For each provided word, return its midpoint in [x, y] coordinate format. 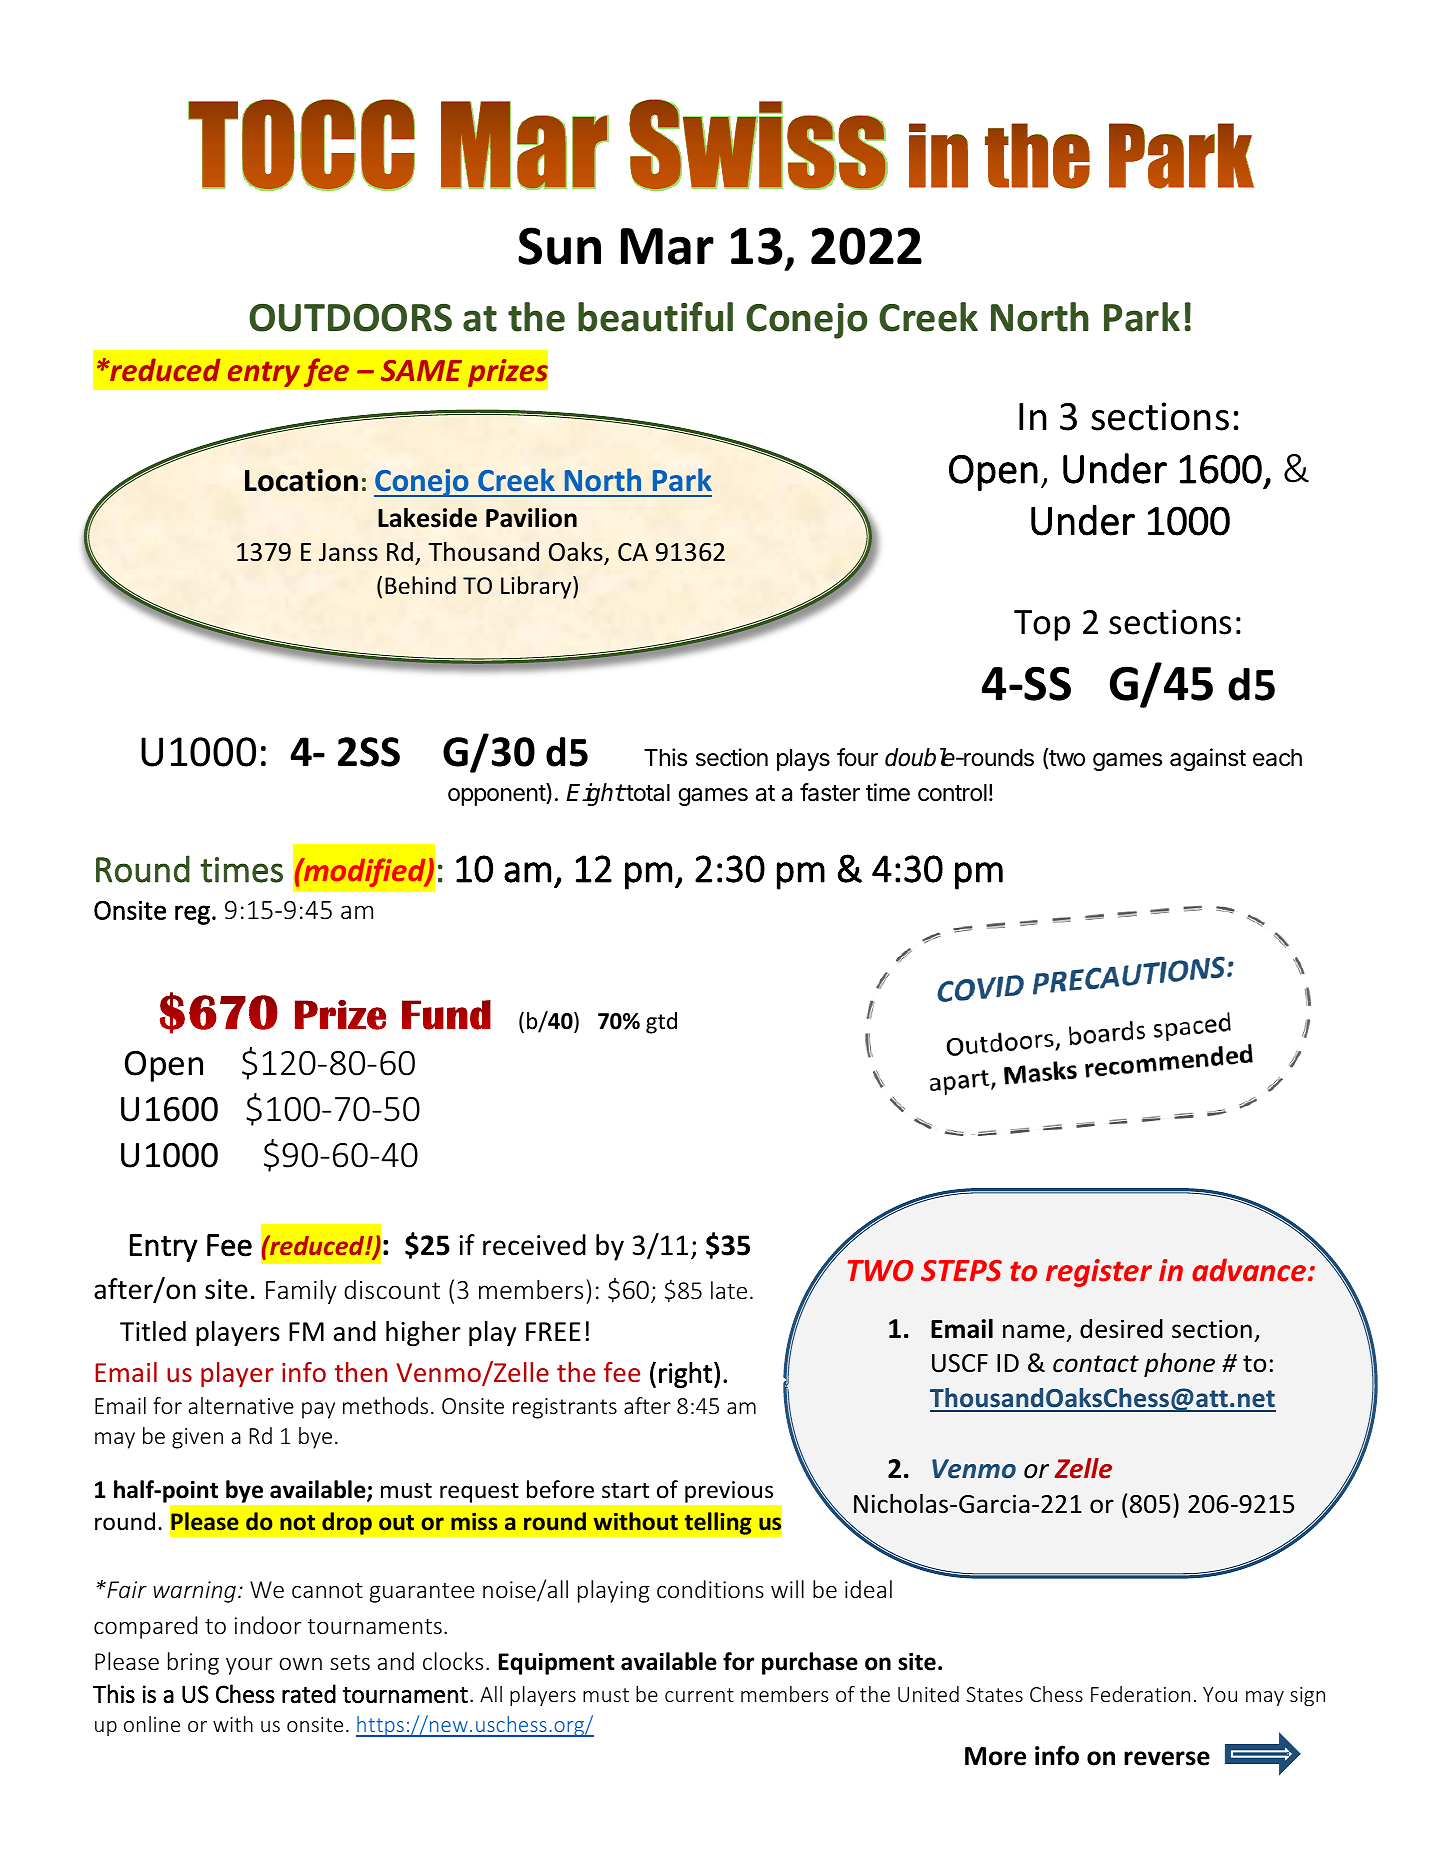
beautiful [655, 317]
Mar [667, 246]
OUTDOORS [350, 317]
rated [309, 1693]
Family [301, 1291]
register [1099, 1273]
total [647, 793]
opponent [497, 794]
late [729, 1290]
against [1208, 759]
